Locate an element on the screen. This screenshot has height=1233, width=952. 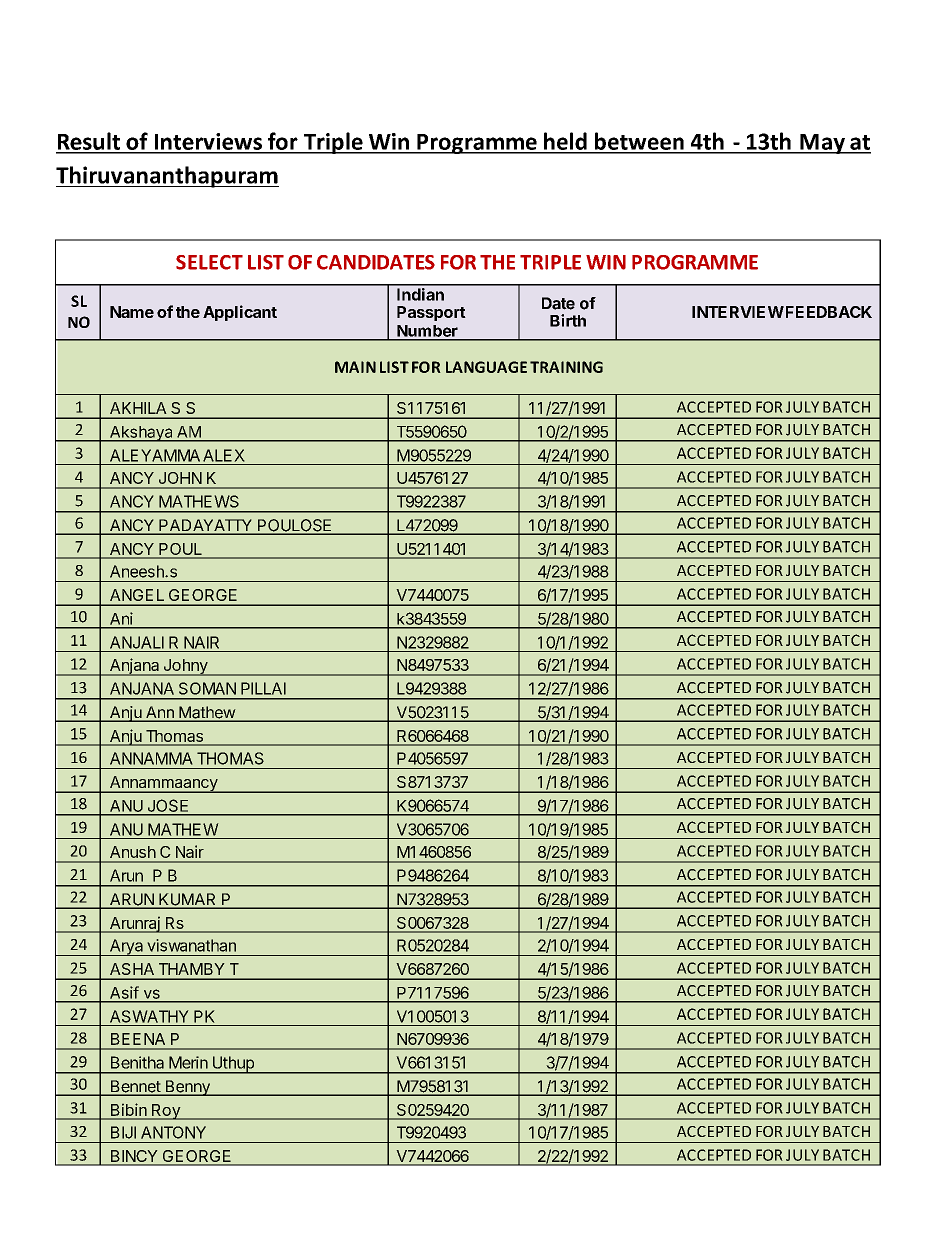
TRAINING is located at coordinates (566, 367).
